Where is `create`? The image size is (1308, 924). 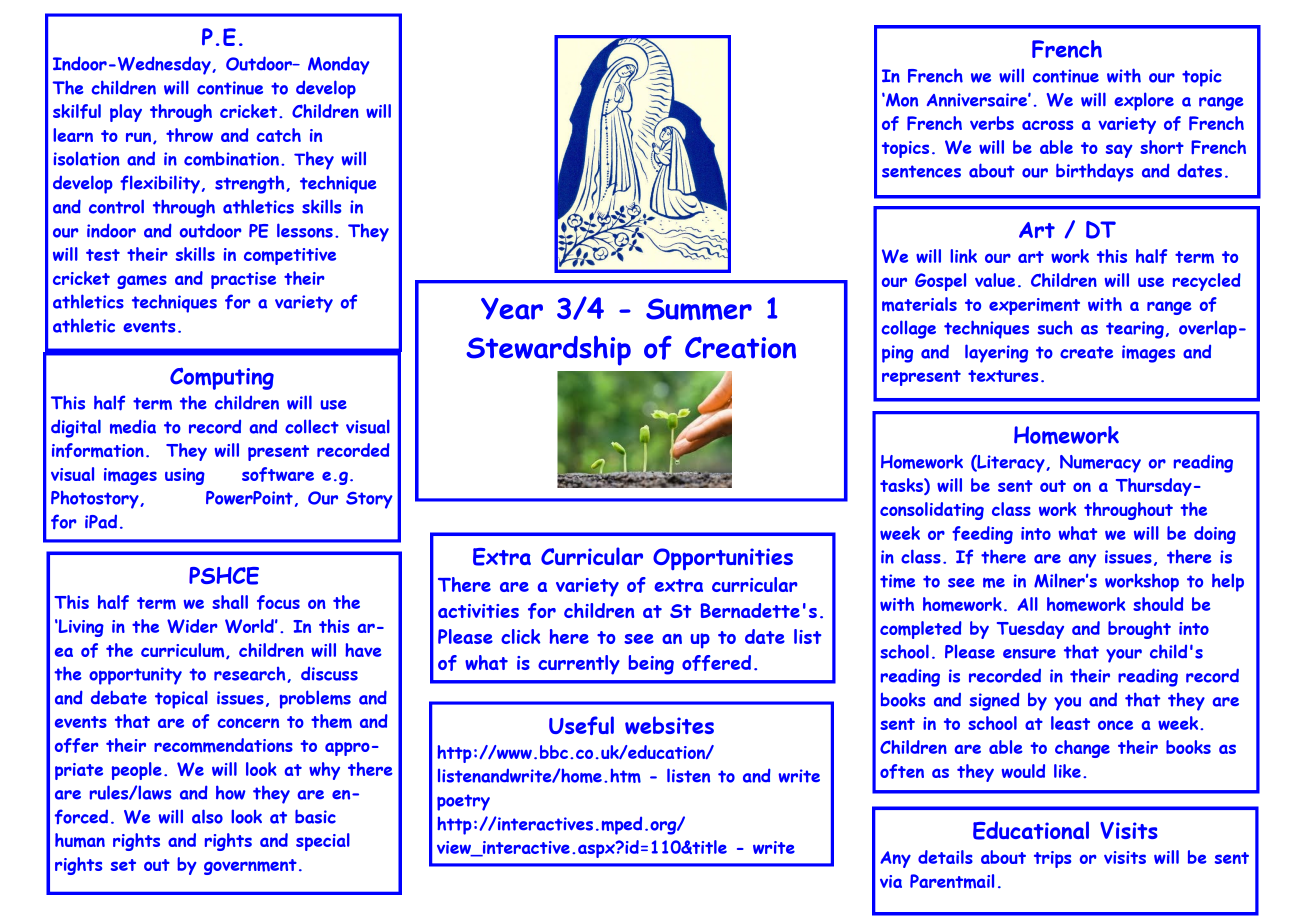 create is located at coordinates (1086, 352).
